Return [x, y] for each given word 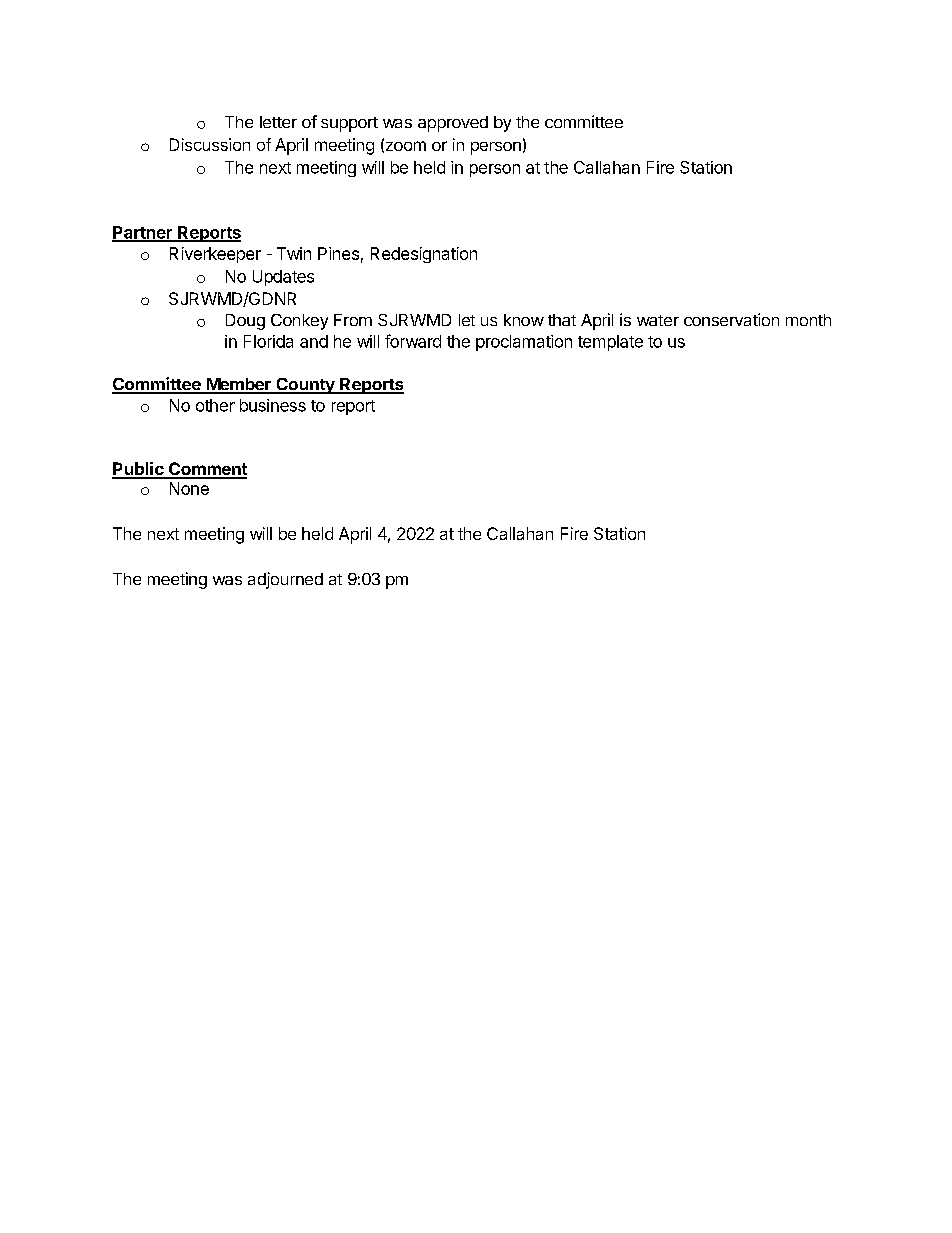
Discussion [210, 144]
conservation [731, 319]
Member [238, 385]
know [524, 320]
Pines [338, 253]
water [658, 320]
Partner [143, 233]
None [189, 488]
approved [453, 124]
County [305, 386]
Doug [245, 322]
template [610, 343]
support [349, 124]
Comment [207, 470]
